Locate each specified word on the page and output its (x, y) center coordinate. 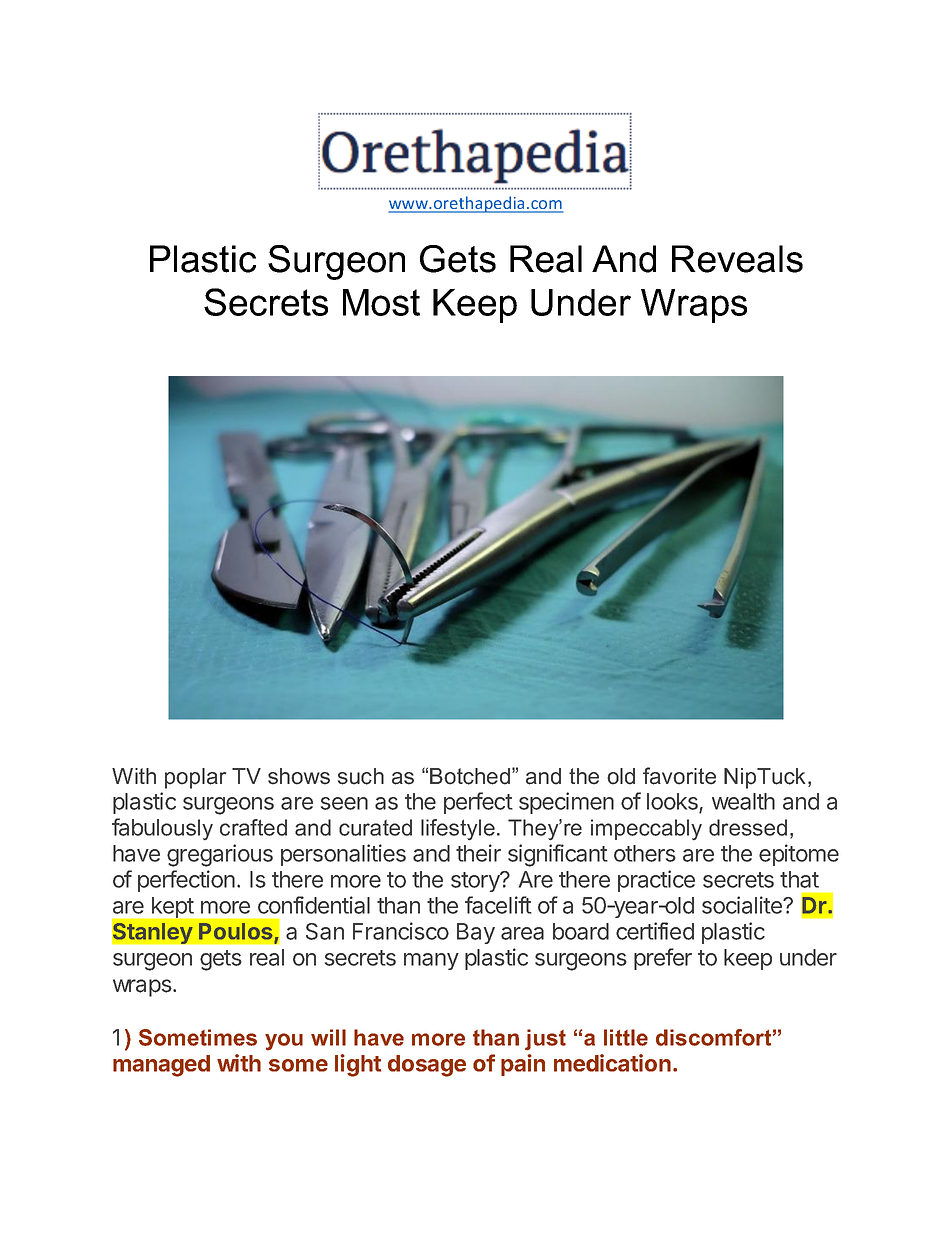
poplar (195, 778)
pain (523, 1065)
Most (381, 302)
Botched (471, 776)
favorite (679, 776)
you (284, 1042)
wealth (743, 801)
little (626, 1037)
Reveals (737, 259)
